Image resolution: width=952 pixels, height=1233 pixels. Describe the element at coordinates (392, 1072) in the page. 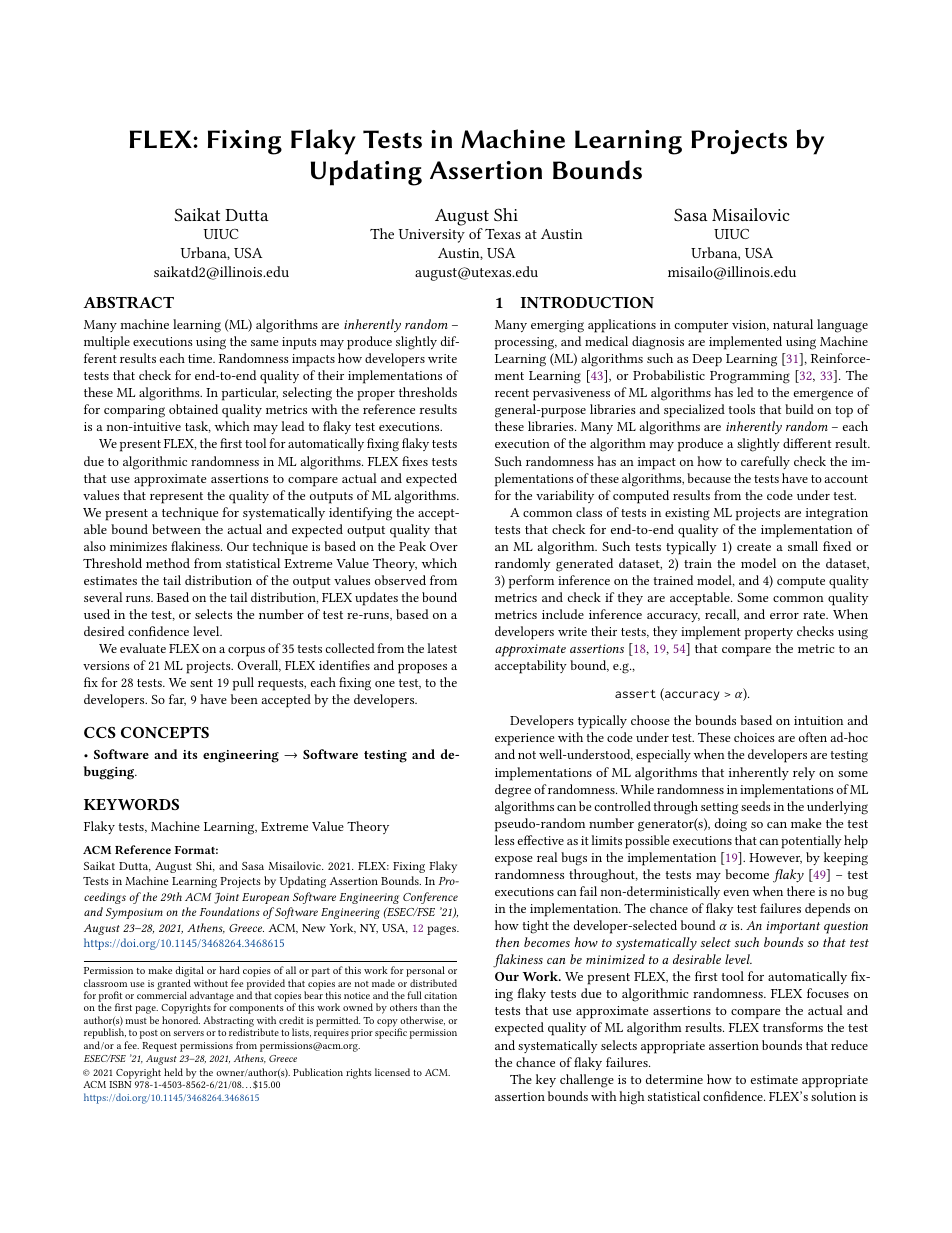

I see `licensed` at that location.
